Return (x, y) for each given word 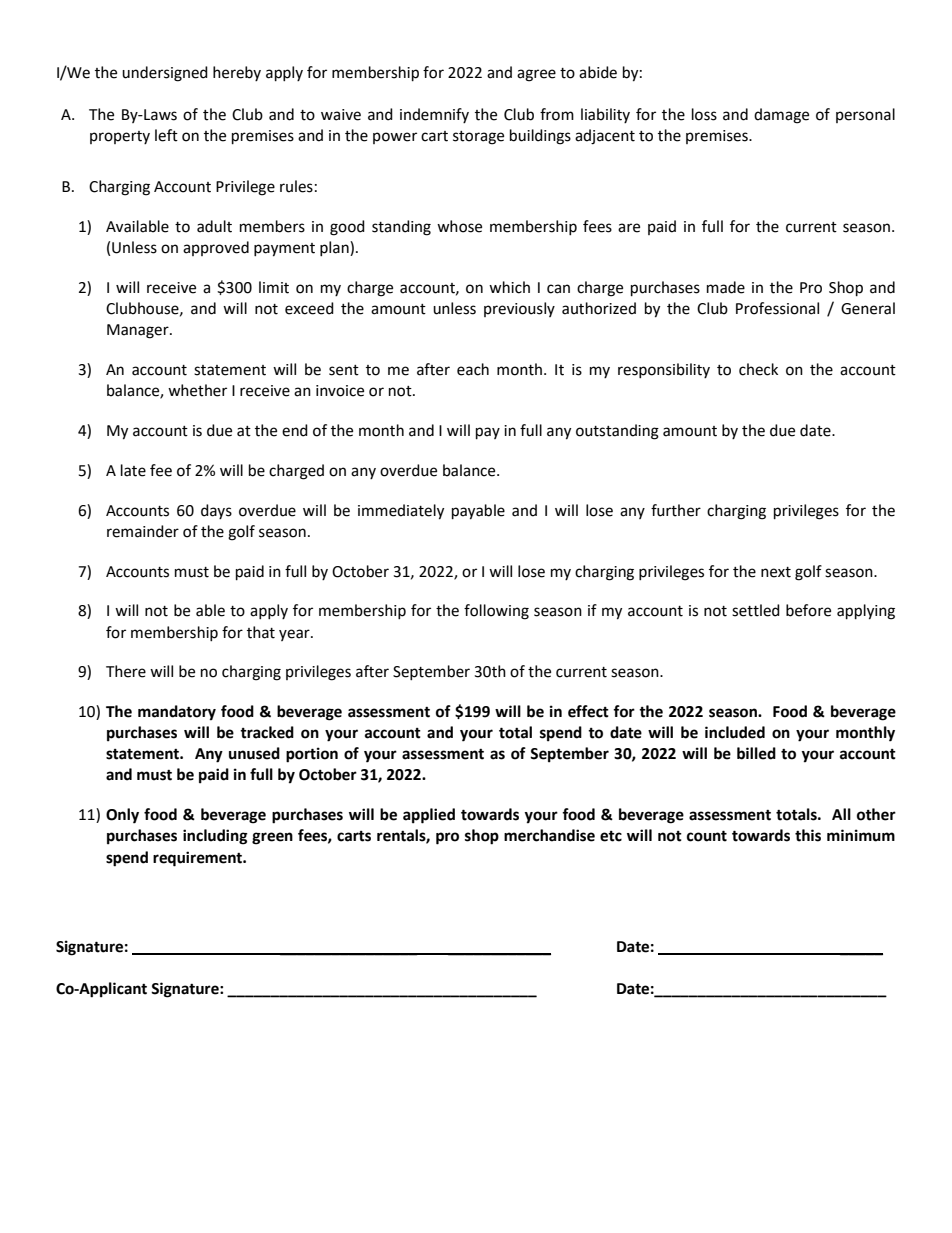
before (808, 610)
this (808, 835)
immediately (401, 512)
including (215, 837)
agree (536, 75)
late (133, 470)
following (496, 612)
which (509, 287)
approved (216, 248)
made (726, 287)
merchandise (549, 835)
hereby (237, 73)
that (261, 632)
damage (781, 116)
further (676, 510)
